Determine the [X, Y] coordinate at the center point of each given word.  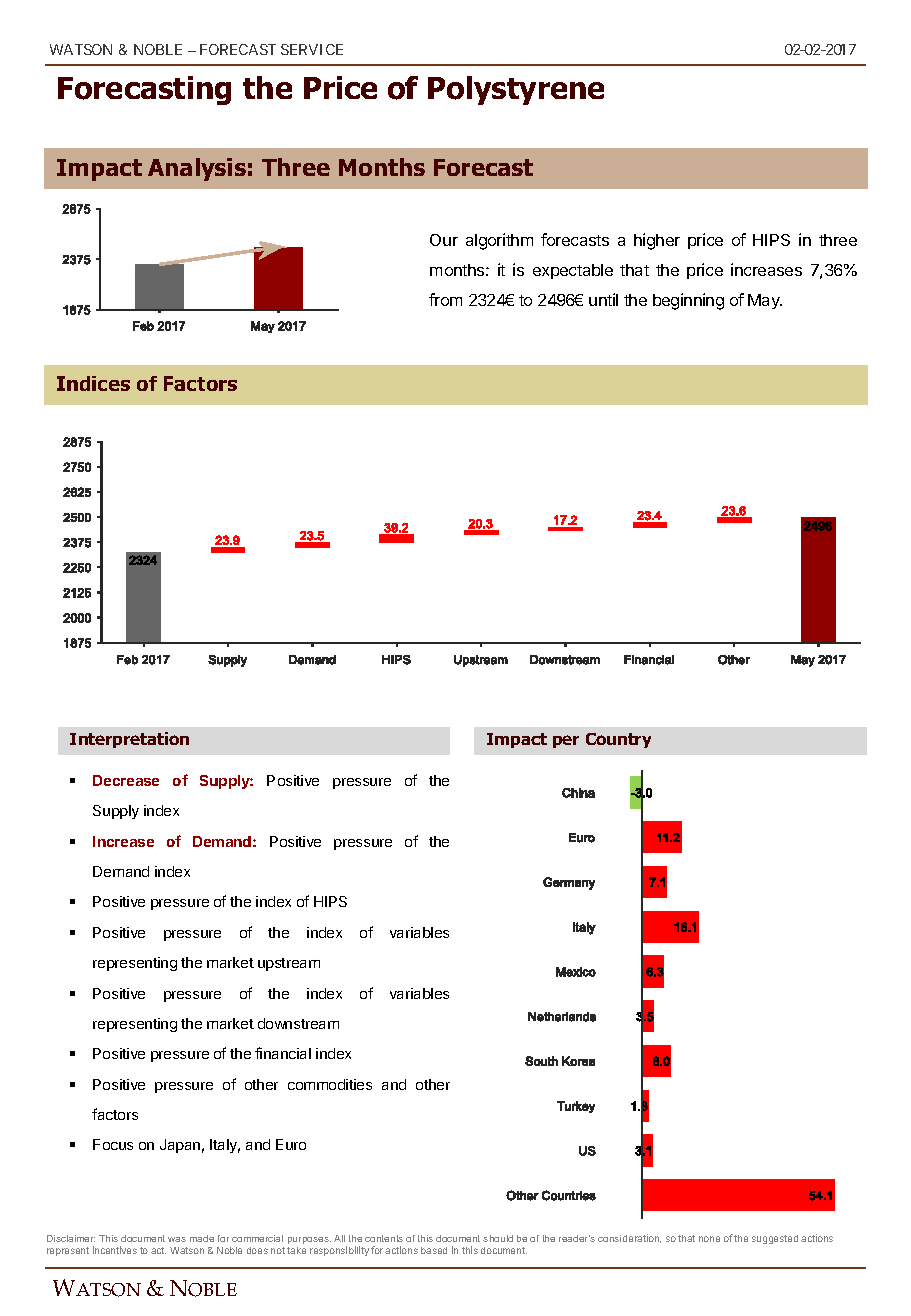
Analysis [197, 169]
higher [657, 241]
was [177, 1239]
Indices [93, 383]
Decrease [126, 780]
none [709, 1239]
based [434, 1250]
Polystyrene [516, 90]
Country [618, 740]
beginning [688, 301]
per [566, 741]
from [445, 299]
